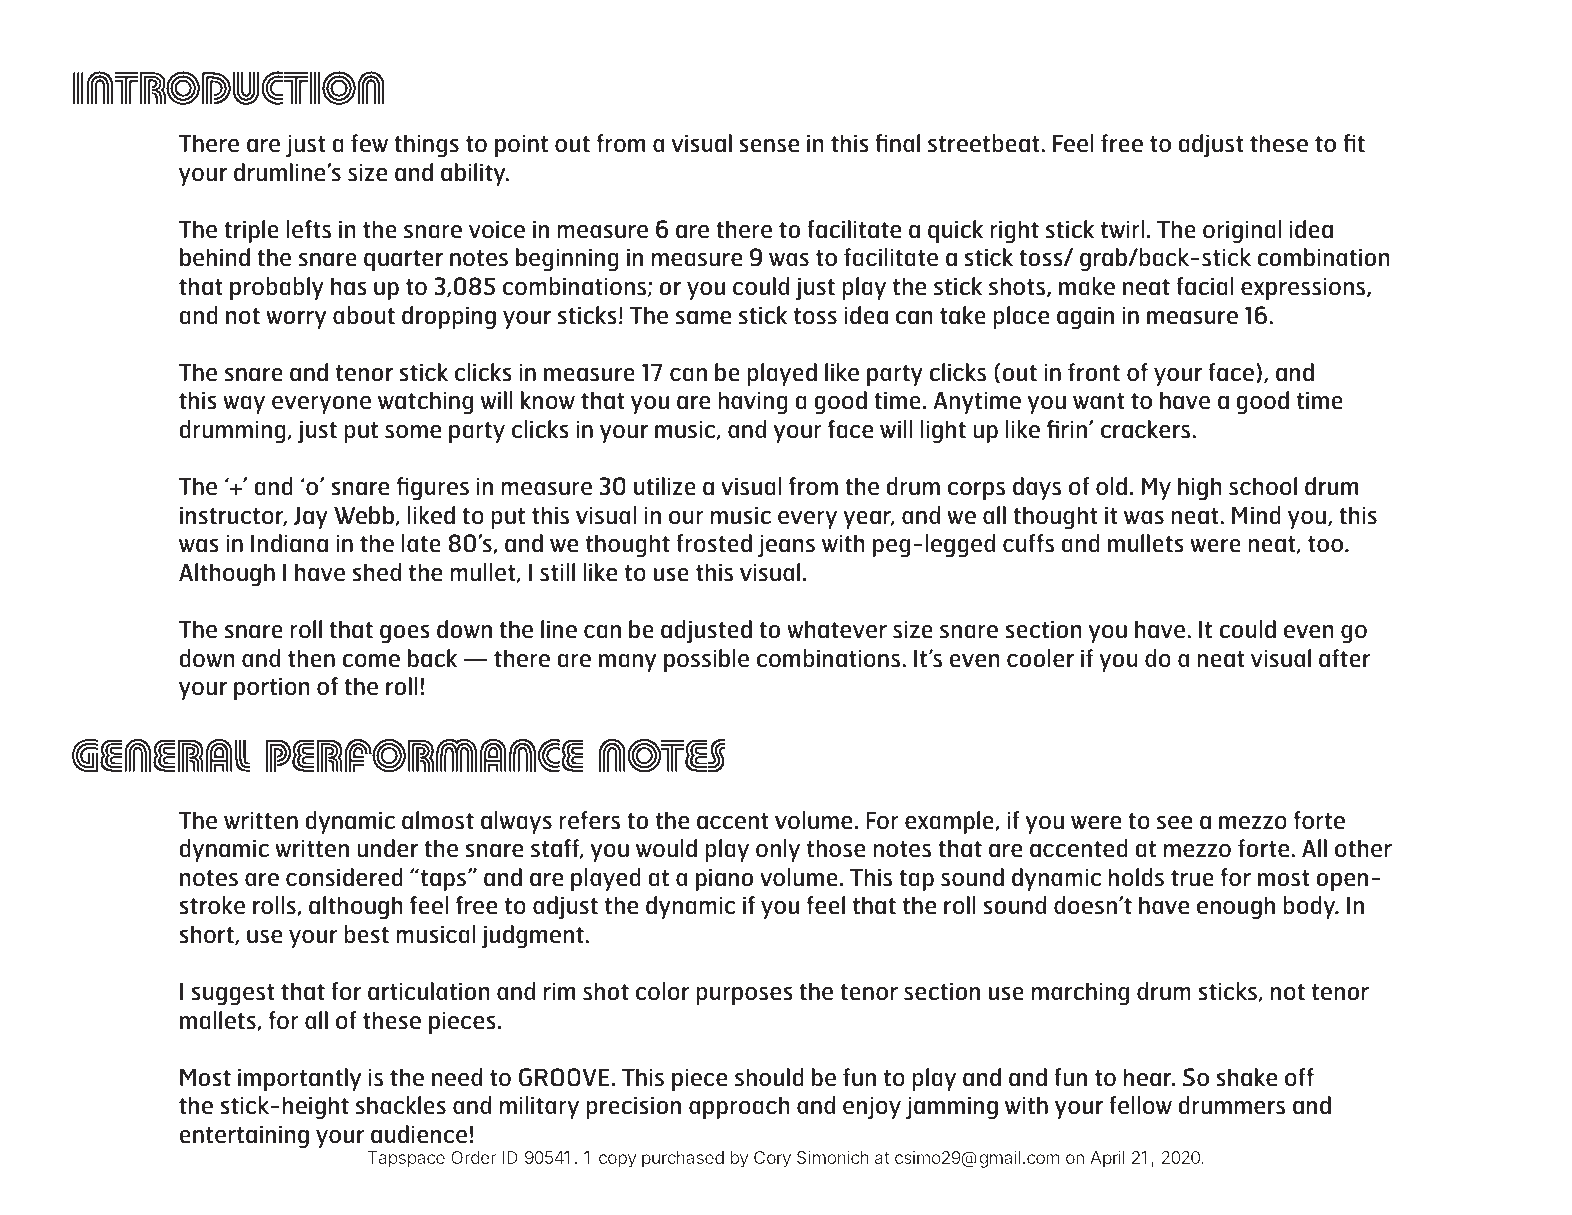 The image size is (1572, 1215). Describe the element at coordinates (369, 143) in the screenshot. I see `few` at that location.
